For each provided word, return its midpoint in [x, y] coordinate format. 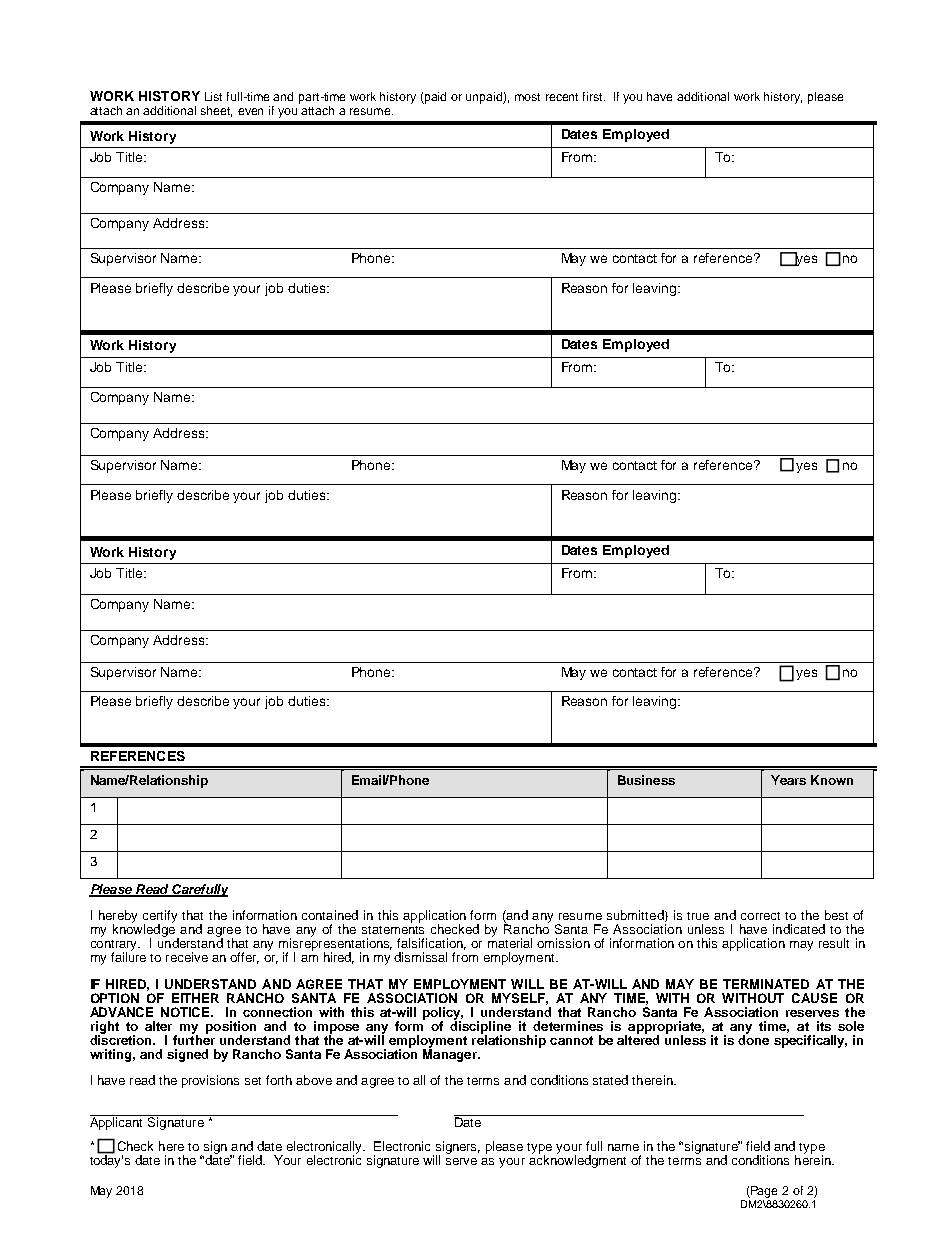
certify [160, 917]
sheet [216, 111]
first [594, 96]
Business [646, 780]
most [527, 97]
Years [788, 780]
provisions [210, 1081]
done [753, 1039]
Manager [451, 1054]
